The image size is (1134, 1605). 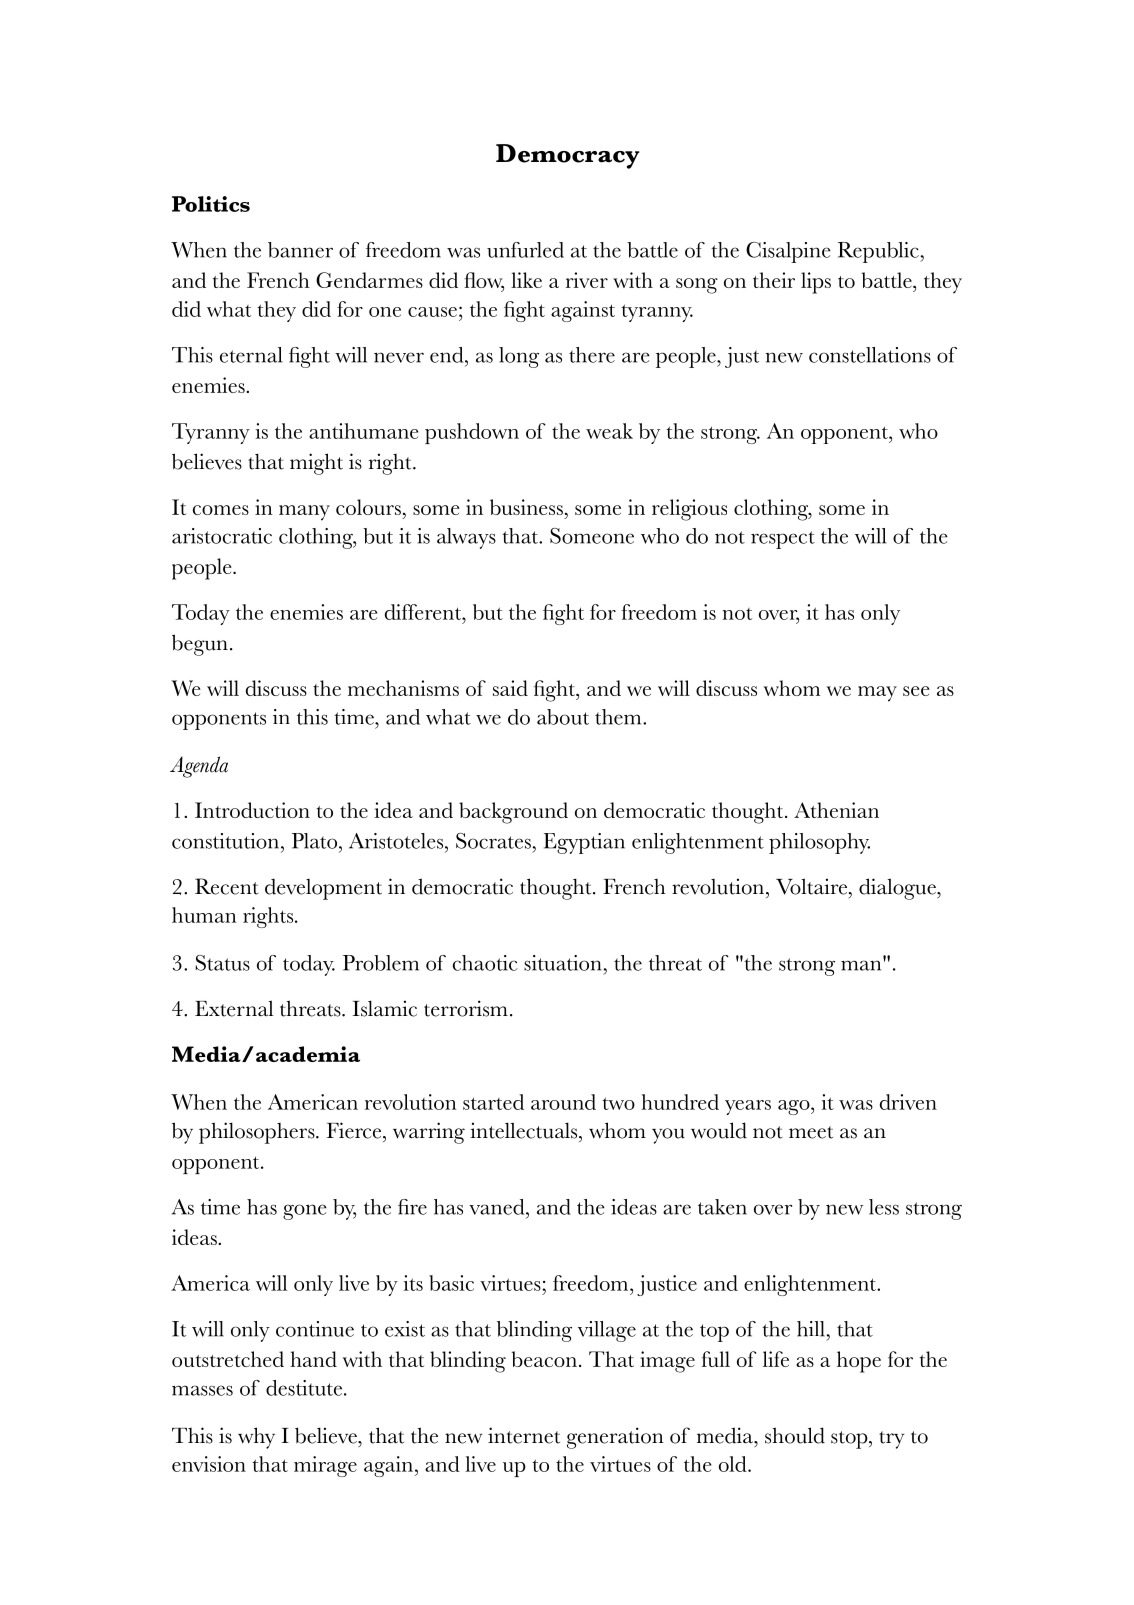 I want to click on might, so click(x=316, y=464).
